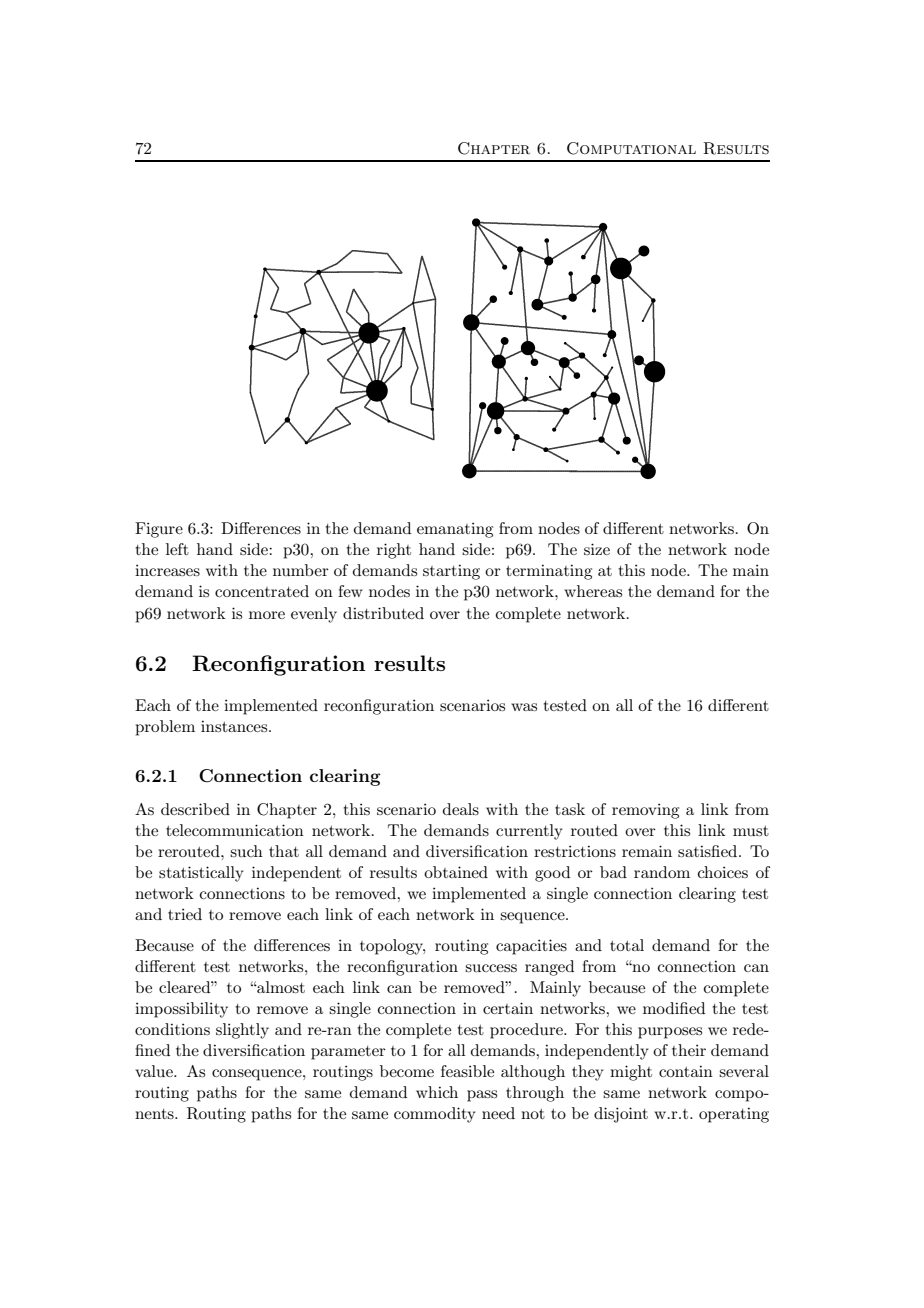 This screenshot has width=924, height=1308. What do you see at coordinates (597, 549) in the screenshot?
I see `size` at bounding box center [597, 549].
